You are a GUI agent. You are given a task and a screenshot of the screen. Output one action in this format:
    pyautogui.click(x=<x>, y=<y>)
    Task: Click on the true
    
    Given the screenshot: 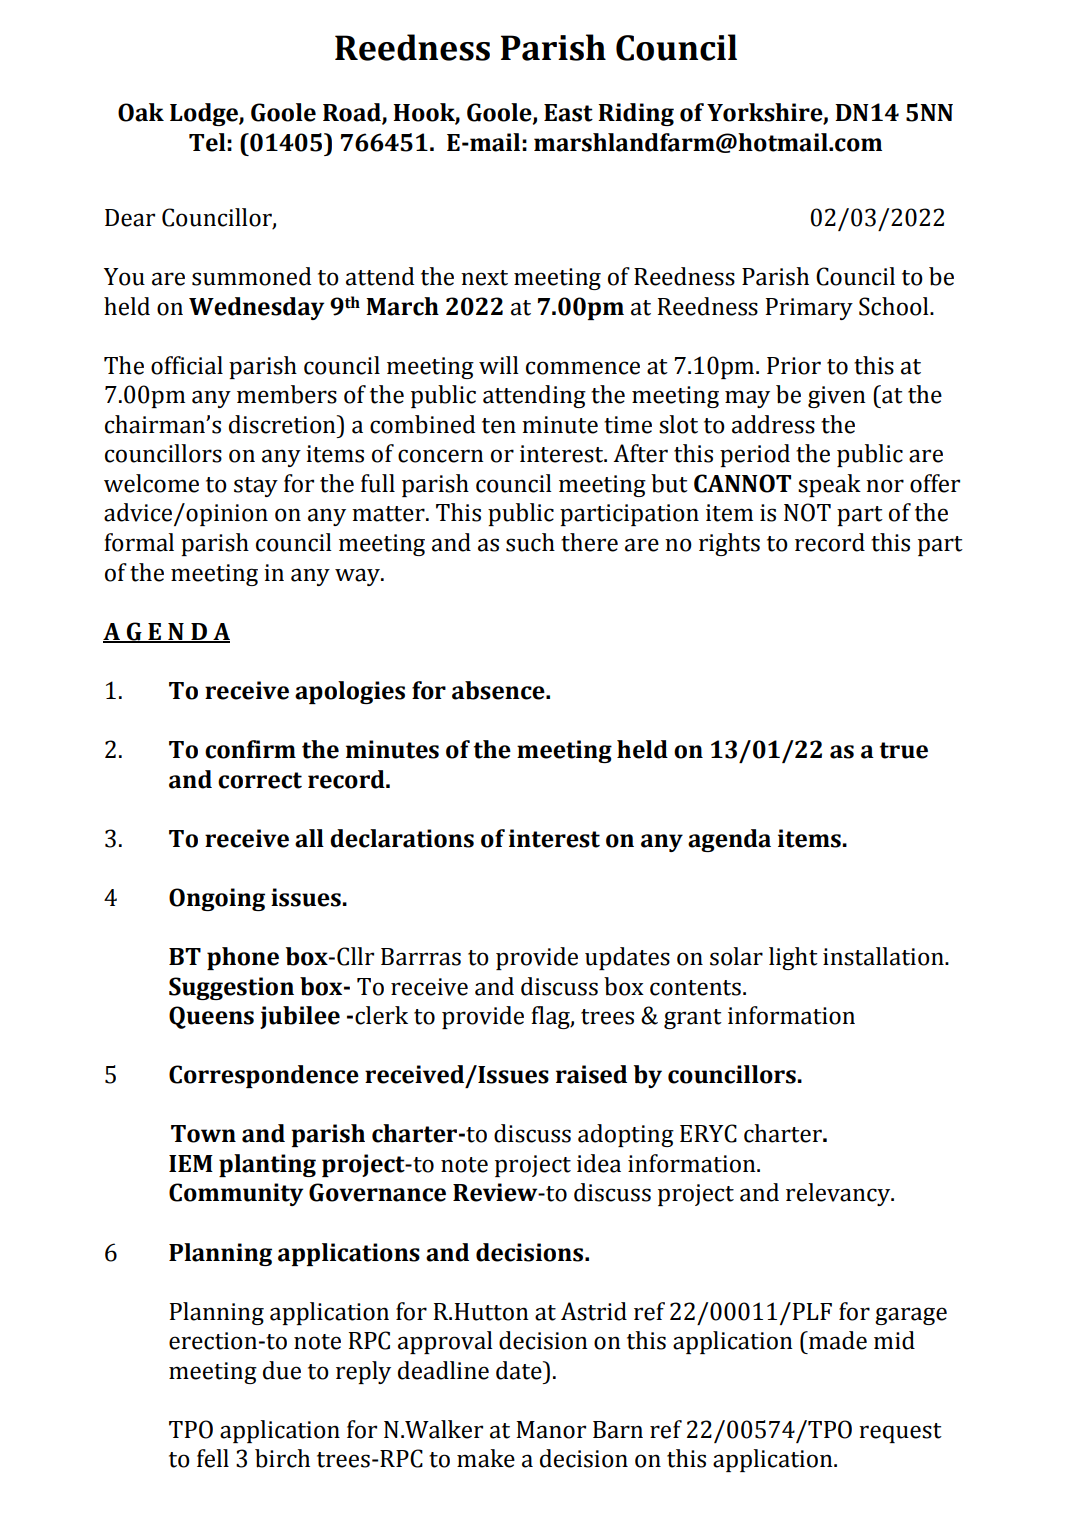 What is the action you would take?
    pyautogui.click(x=904, y=750)
